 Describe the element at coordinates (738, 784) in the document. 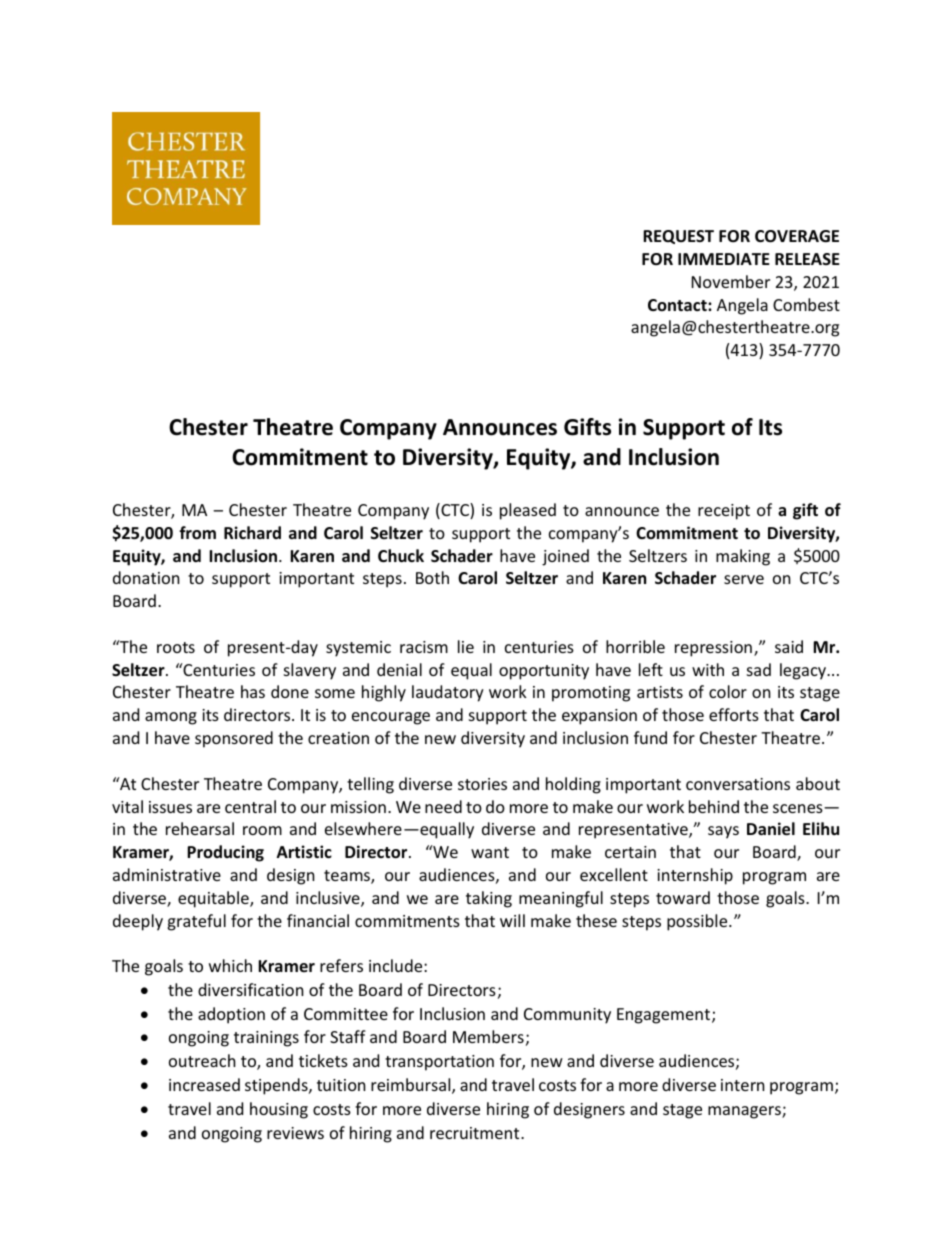

I see `conversations` at that location.
